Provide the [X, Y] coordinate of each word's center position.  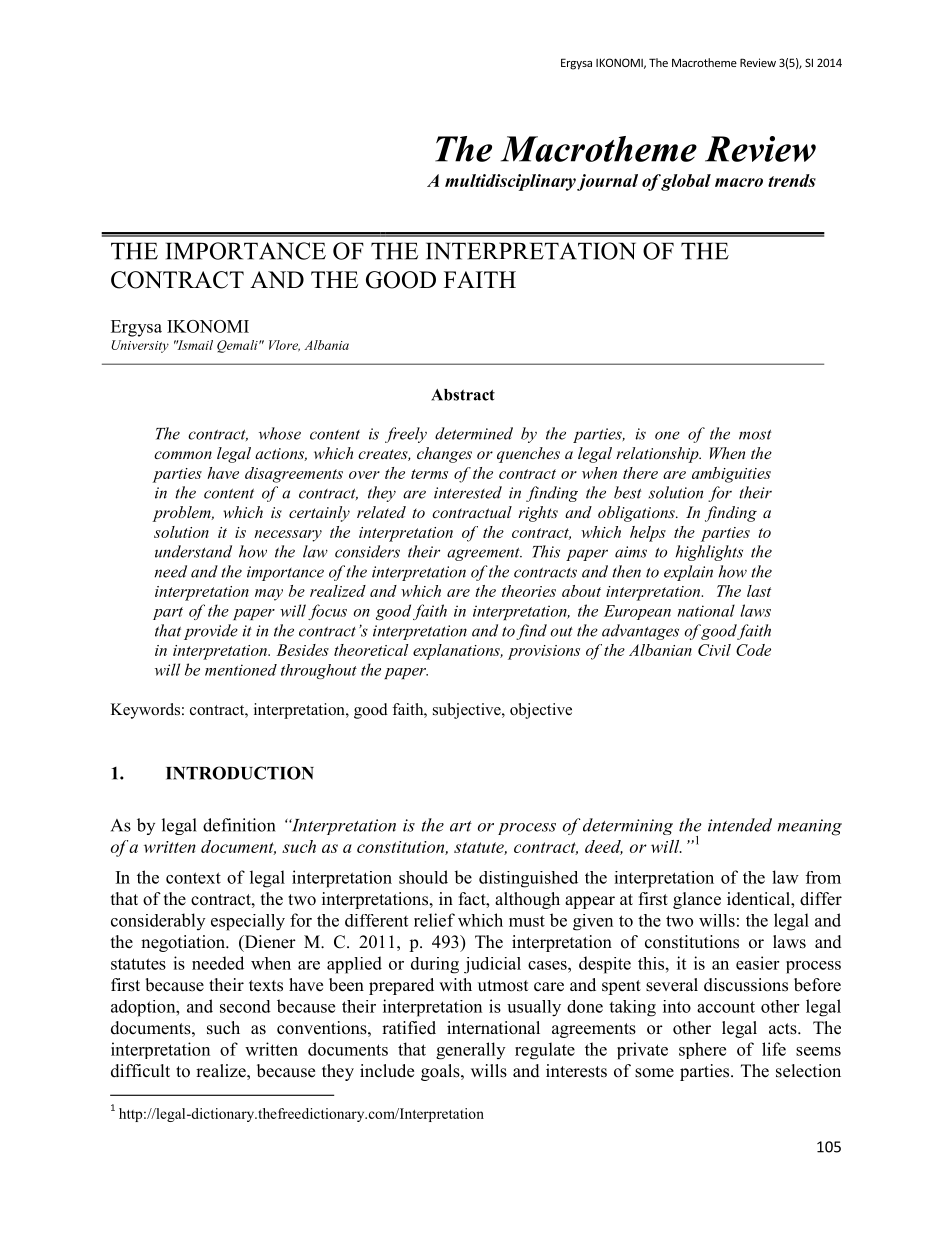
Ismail [194, 345]
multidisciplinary [510, 182]
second [245, 1006]
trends [792, 180]
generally [470, 1051]
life [774, 1049]
